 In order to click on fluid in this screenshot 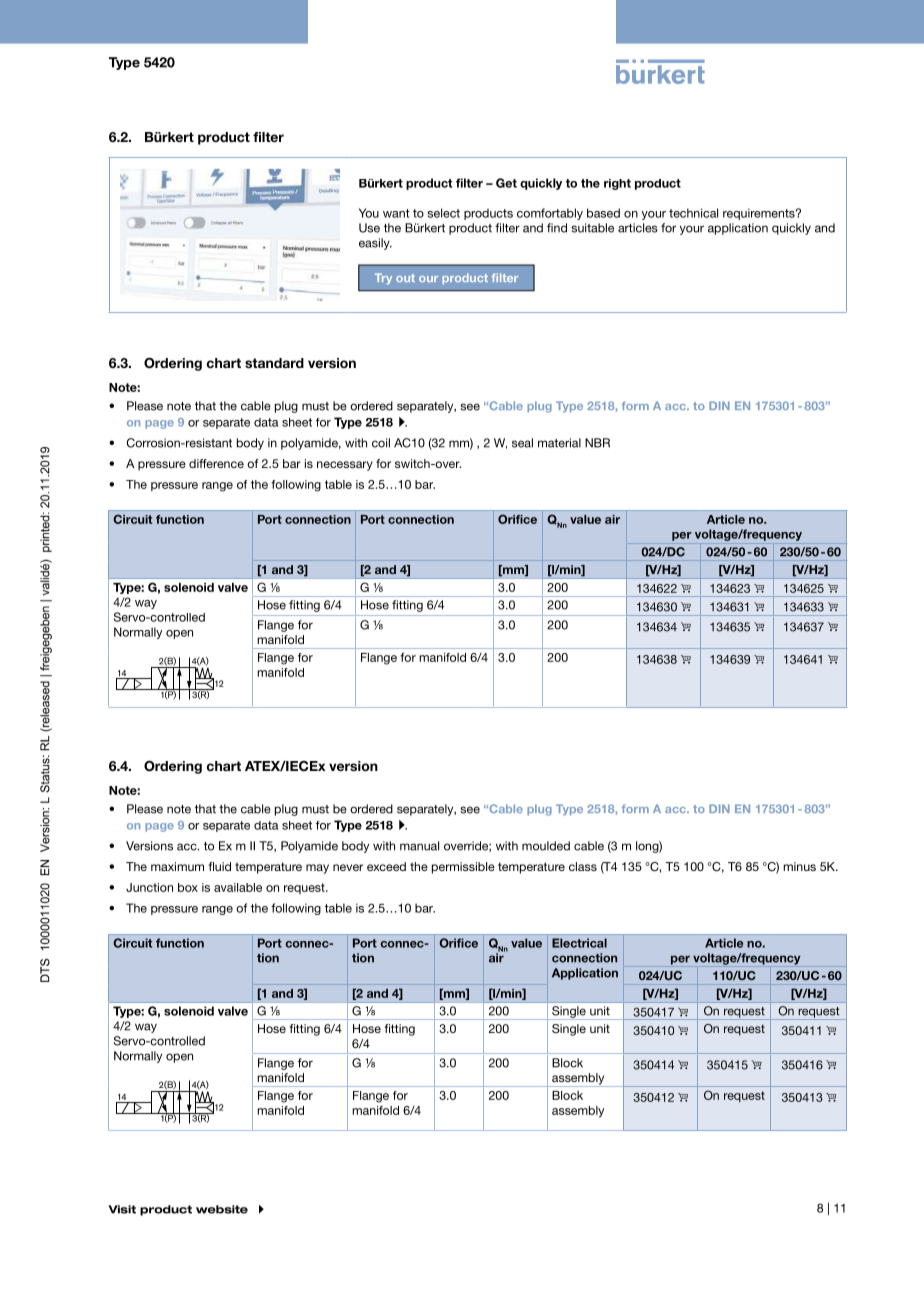, I will do `click(220, 866)`.
